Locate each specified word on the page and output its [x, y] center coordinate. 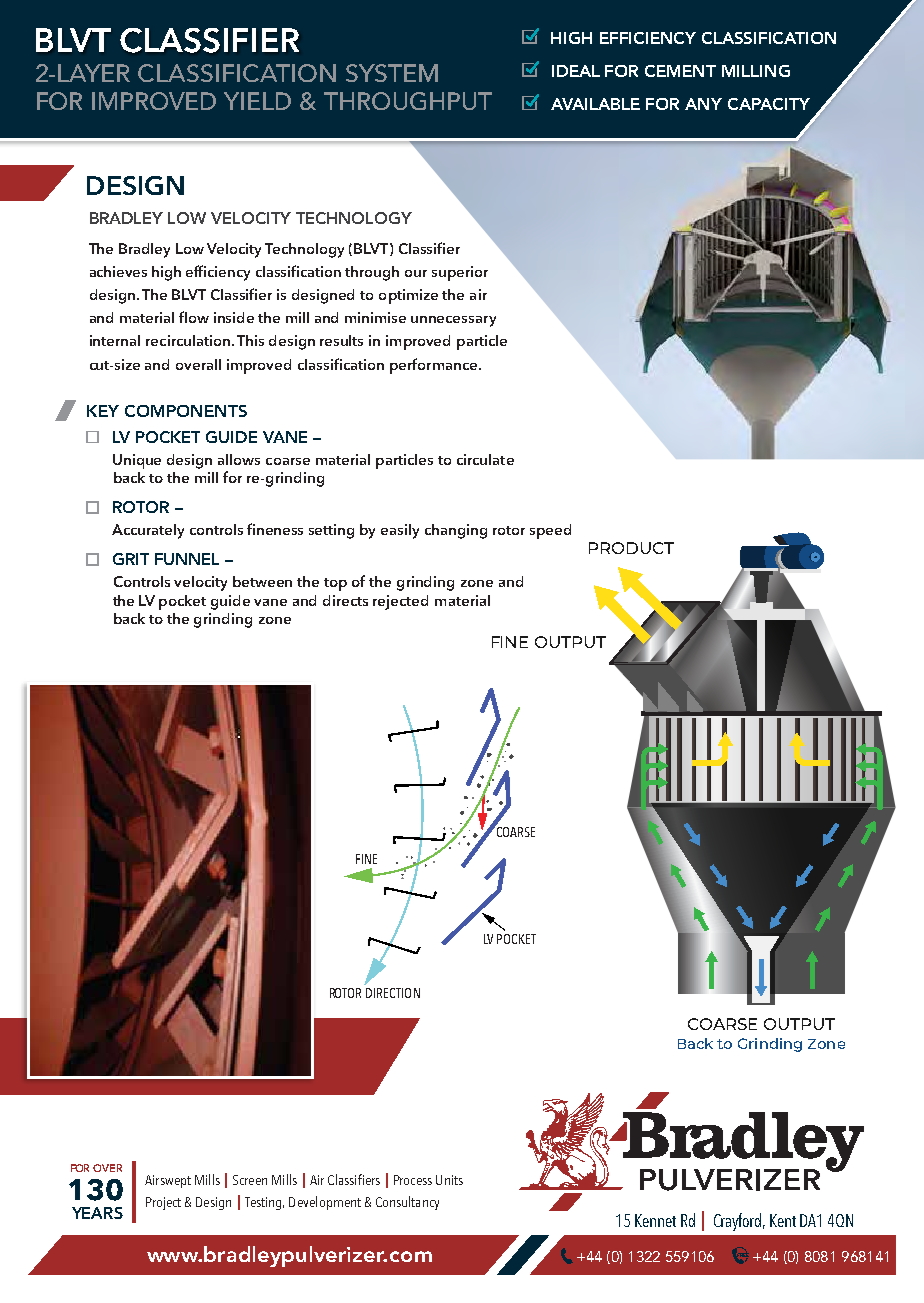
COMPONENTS [186, 411]
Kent [783, 1220]
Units [449, 1180]
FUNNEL [187, 559]
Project [163, 1203]
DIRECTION [393, 993]
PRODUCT [631, 548]
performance [435, 366]
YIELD [257, 101]
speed [550, 531]
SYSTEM [392, 73]
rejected [400, 602]
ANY [703, 104]
